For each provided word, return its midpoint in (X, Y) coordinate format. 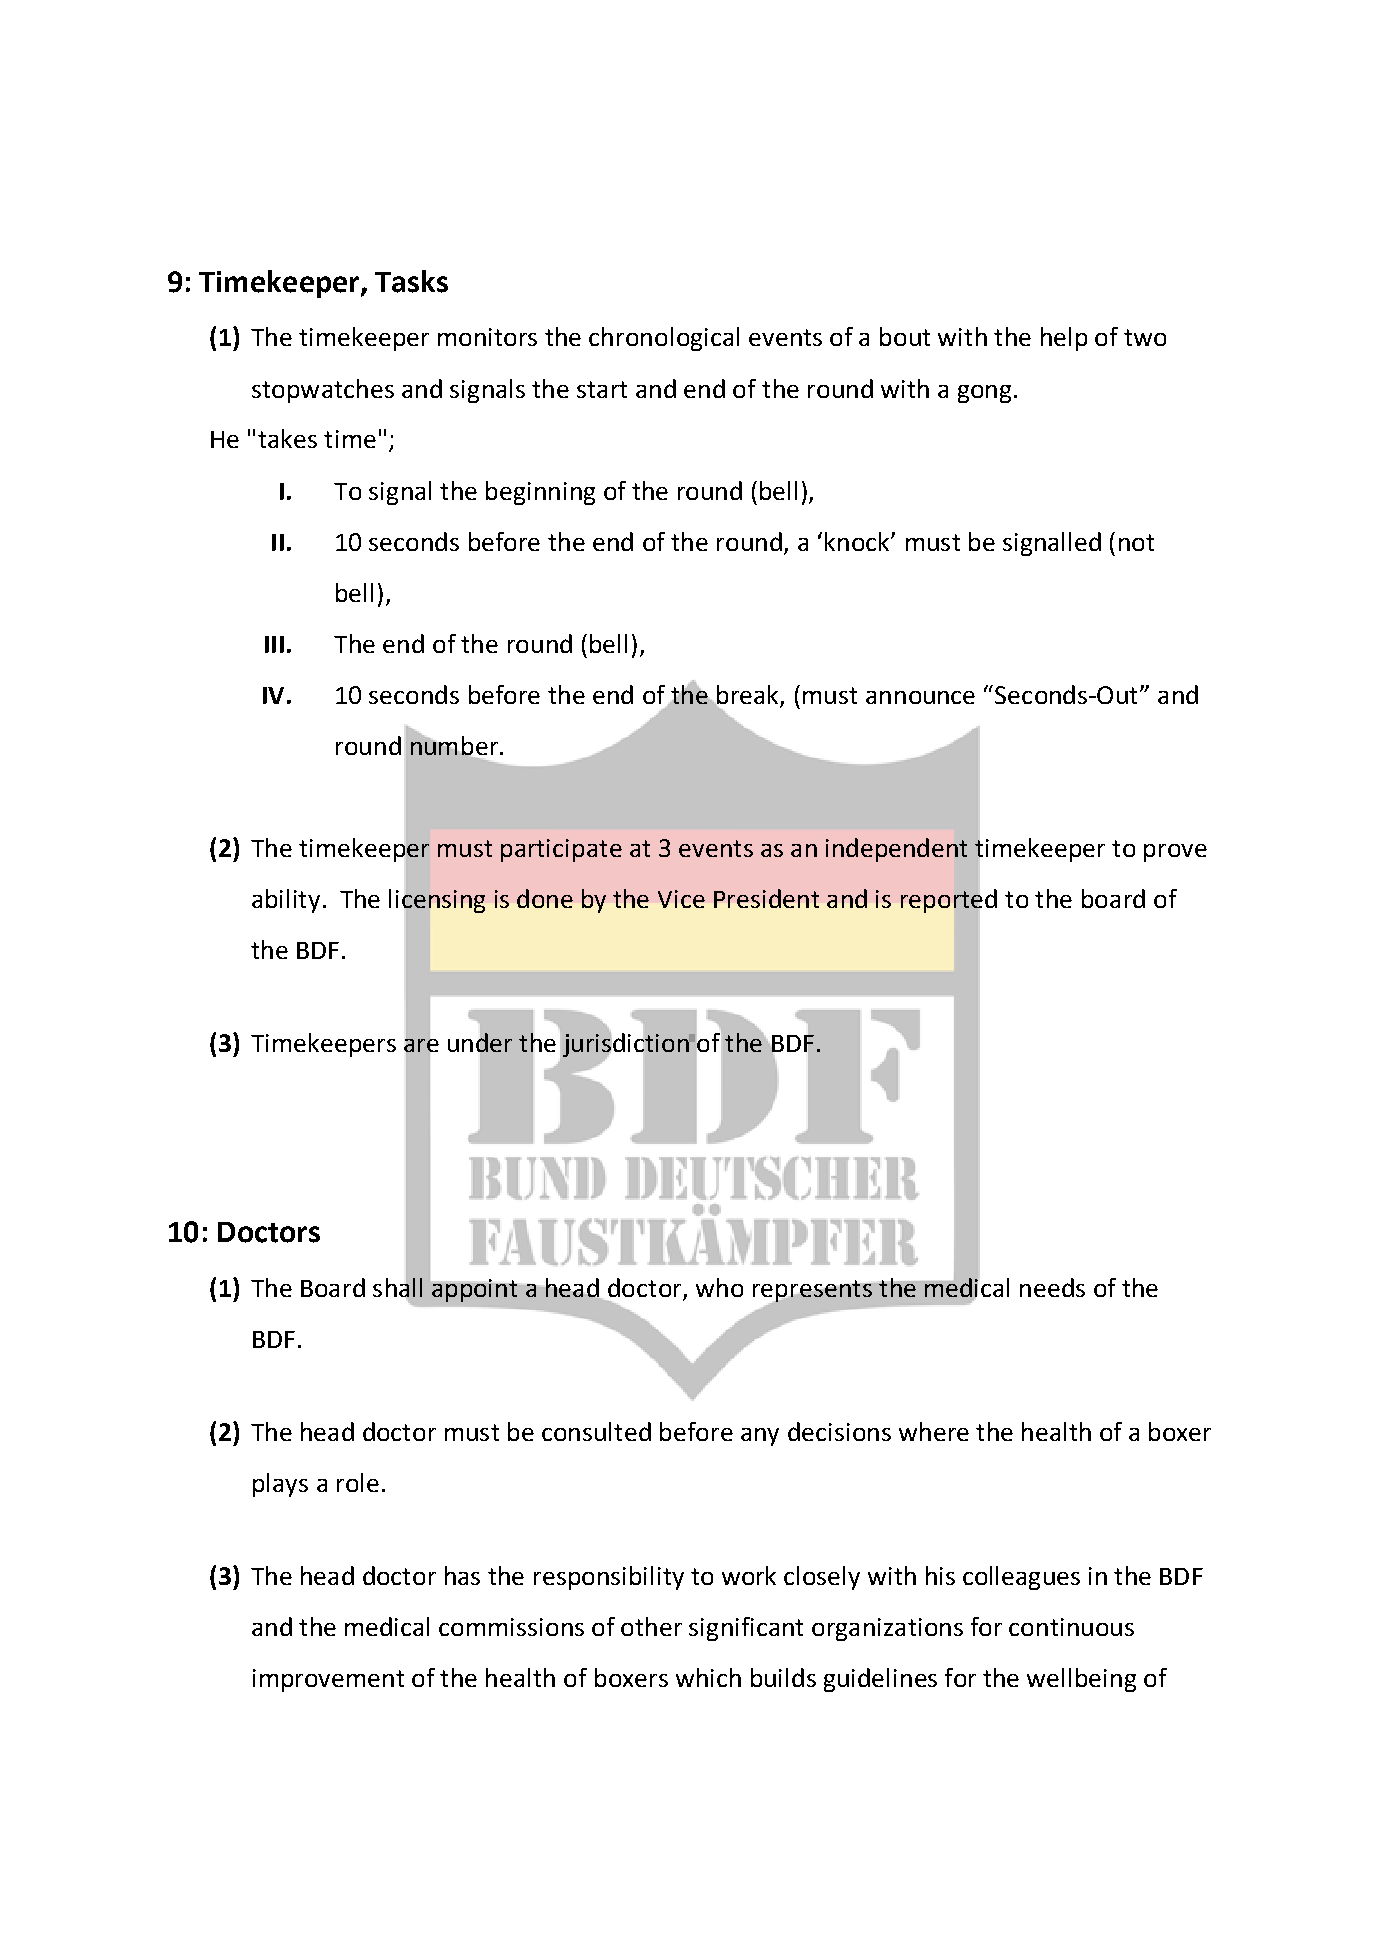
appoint (474, 1290)
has (462, 1575)
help (1064, 339)
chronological (664, 339)
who (719, 1287)
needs (1052, 1287)
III (274, 644)
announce (920, 697)
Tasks (411, 281)
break (746, 695)
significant (746, 1629)
